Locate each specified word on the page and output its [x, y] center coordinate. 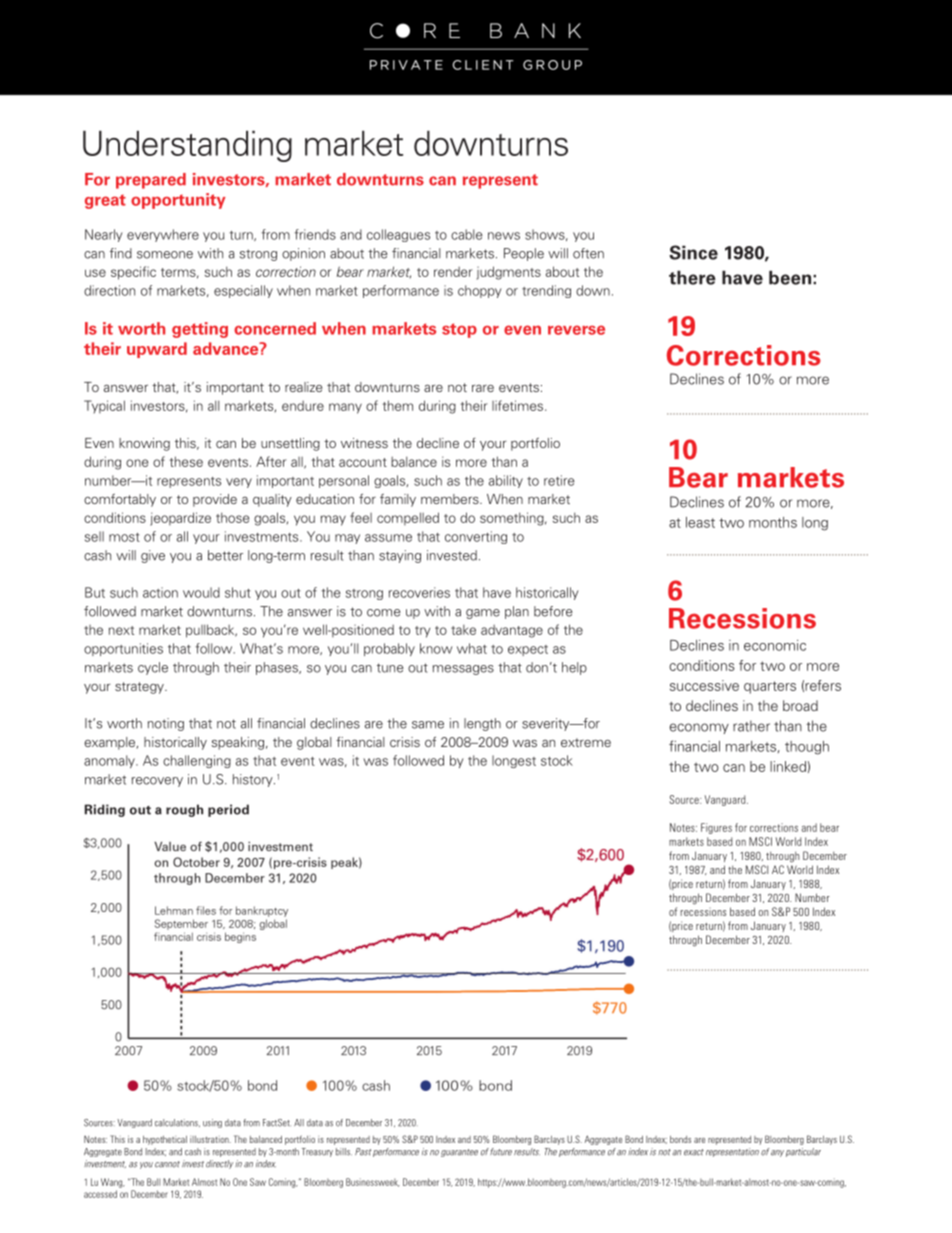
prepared [151, 181]
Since [693, 252]
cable [467, 234]
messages [463, 670]
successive [704, 685]
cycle [153, 668]
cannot [167, 1164]
